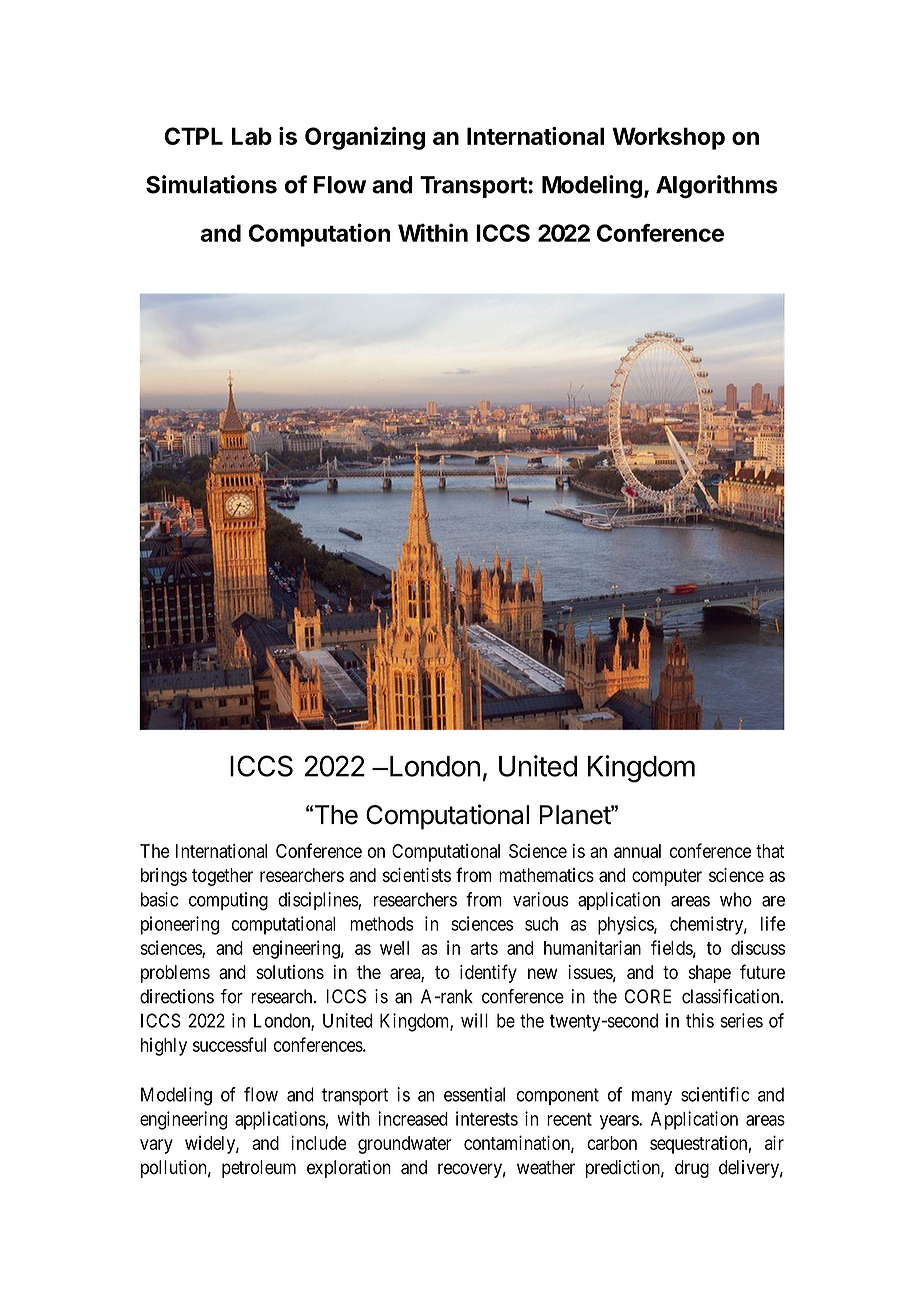 This screenshot has height=1308, width=924. What do you see at coordinates (222, 877) in the screenshot?
I see `together` at bounding box center [222, 877].
